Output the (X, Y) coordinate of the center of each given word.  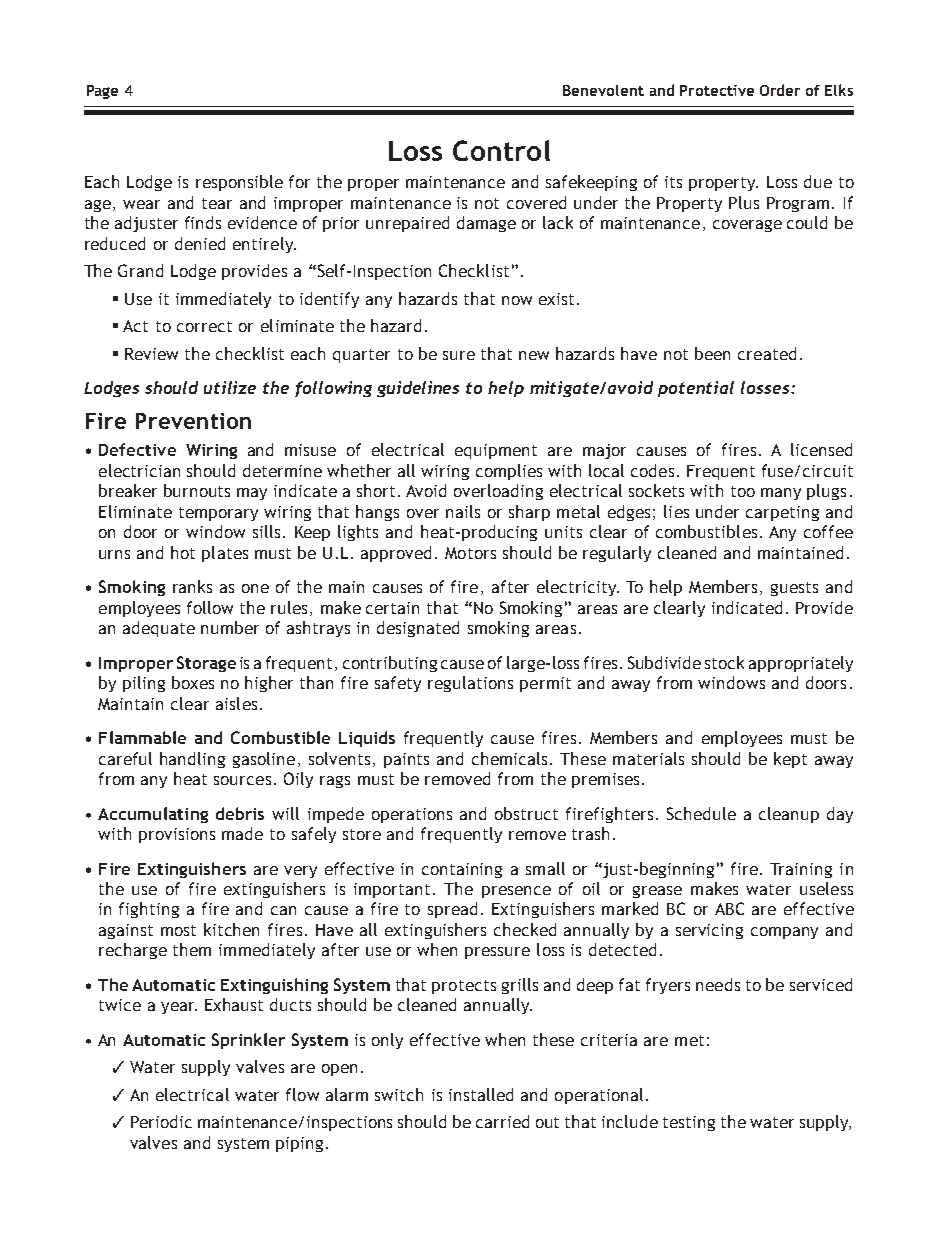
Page (102, 92)
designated (418, 629)
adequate (159, 629)
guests (794, 589)
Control (501, 150)
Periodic (161, 1121)
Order (780, 90)
